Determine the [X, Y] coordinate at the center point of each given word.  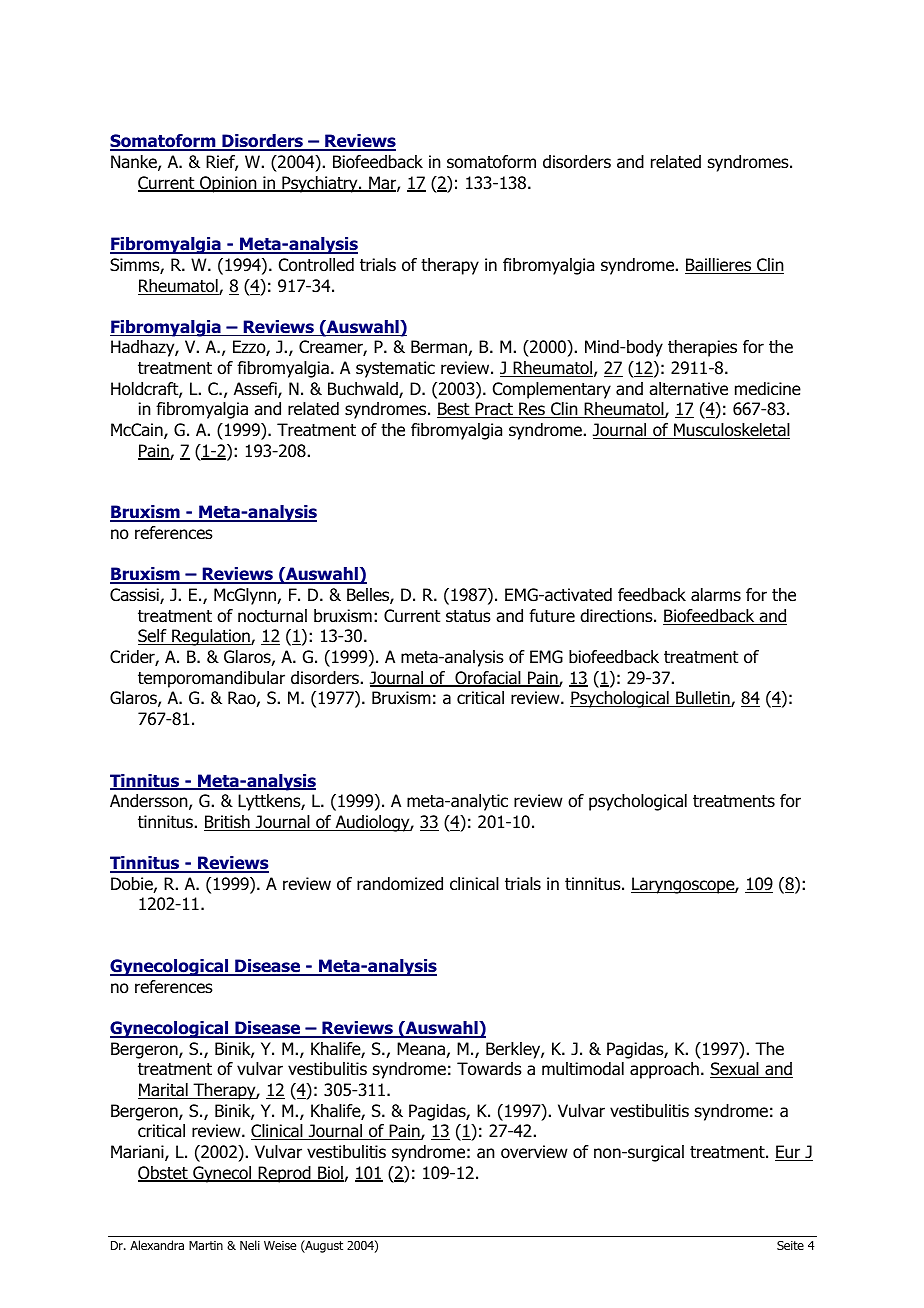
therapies [702, 348]
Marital [164, 1091]
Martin [206, 1245]
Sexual [735, 1070]
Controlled [316, 265]
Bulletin [703, 699]
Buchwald [364, 390]
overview [534, 1152]
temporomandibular [211, 679]
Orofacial [488, 679]
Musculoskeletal [731, 431]
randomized [400, 884]
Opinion [228, 184]
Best [454, 410]
